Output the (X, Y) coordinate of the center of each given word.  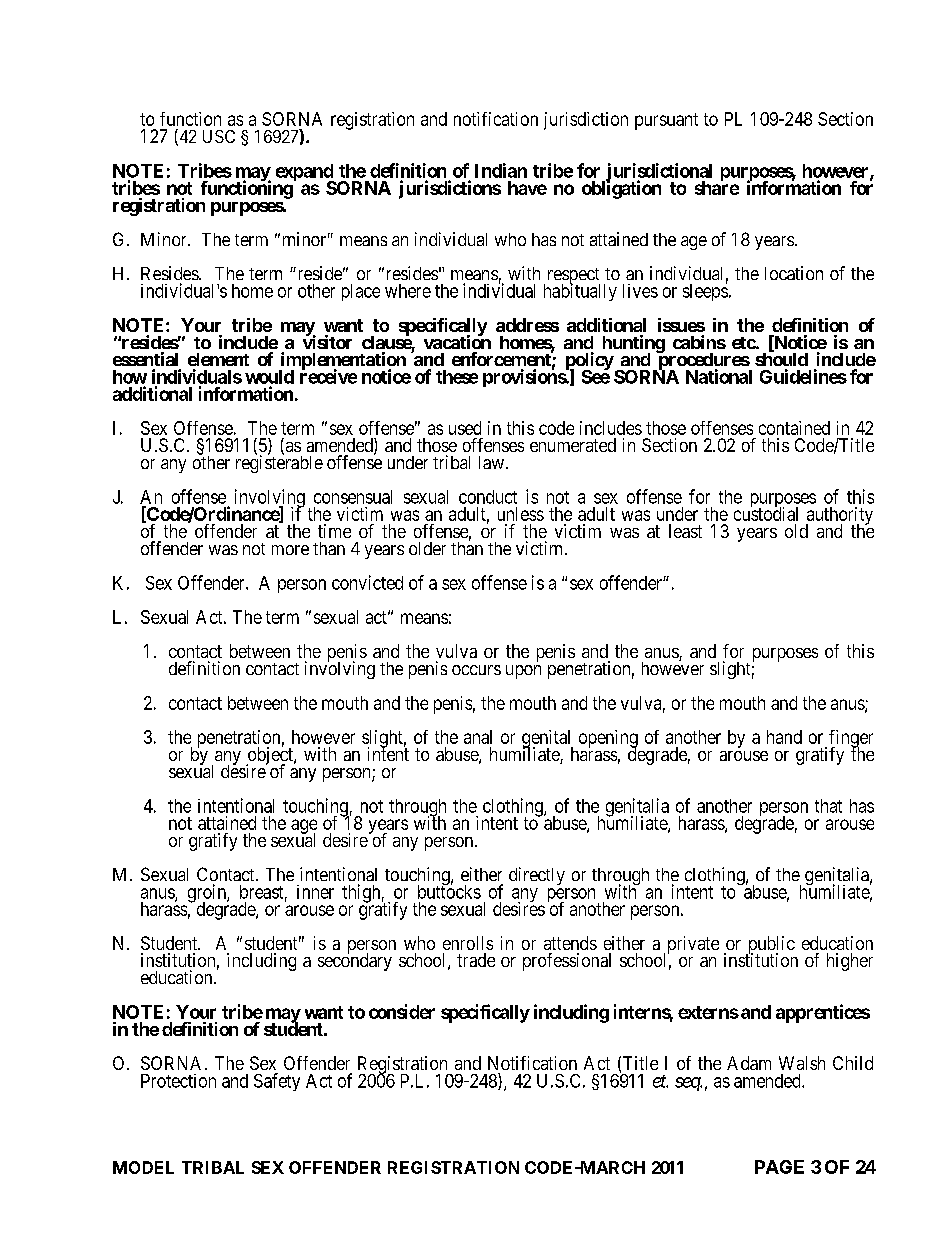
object (270, 757)
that (828, 806)
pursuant (666, 121)
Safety (277, 1082)
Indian (501, 170)
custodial (766, 513)
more (290, 550)
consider (402, 1011)
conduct (488, 497)
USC (219, 136)
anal (478, 737)
